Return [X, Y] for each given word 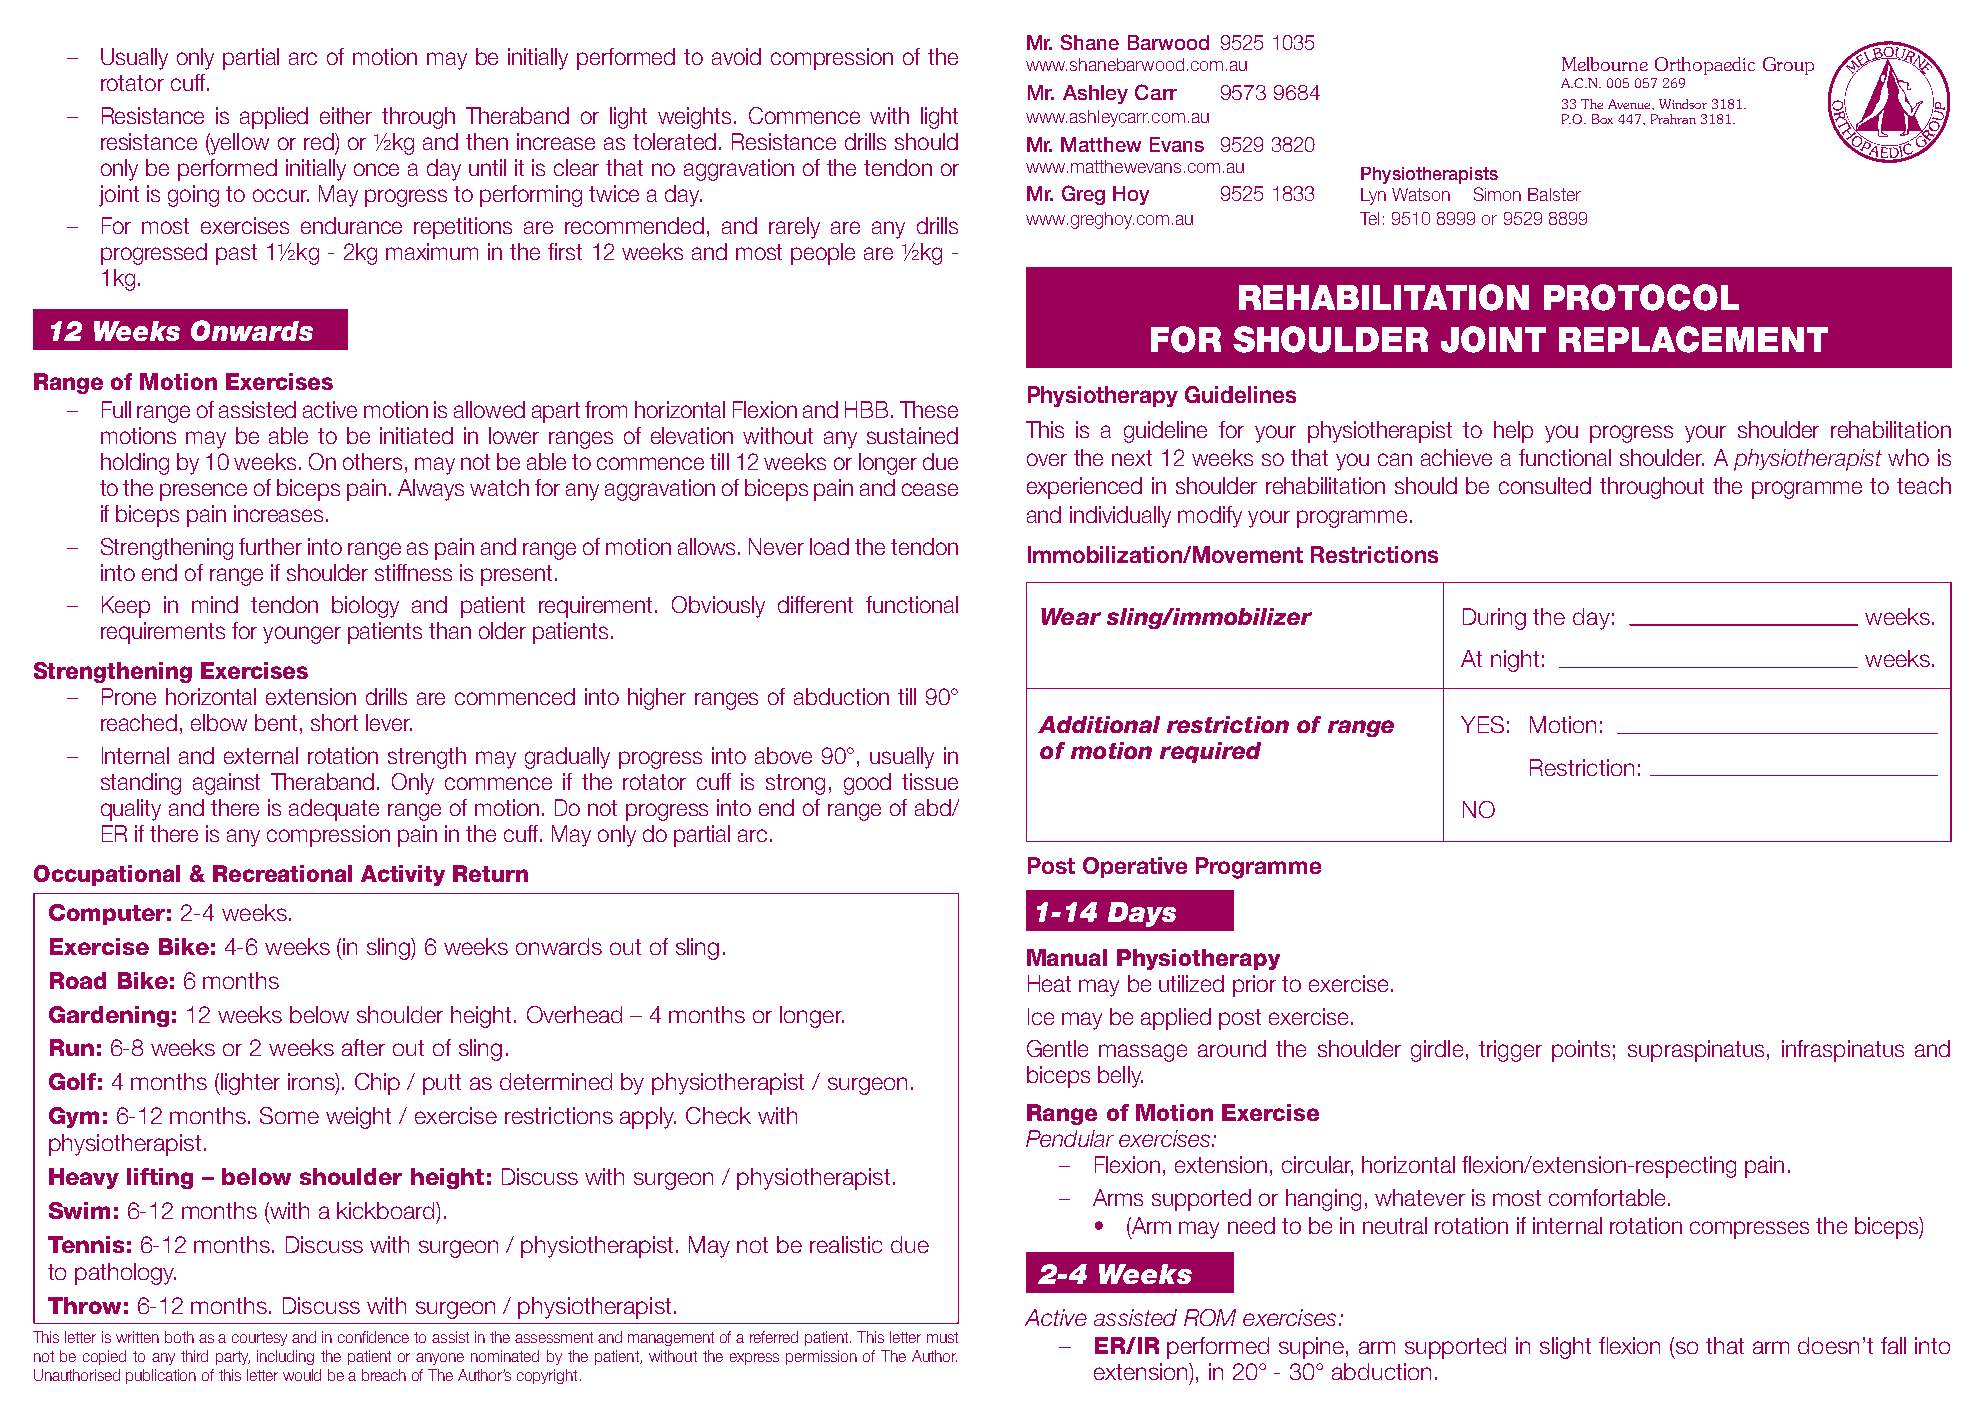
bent [276, 722]
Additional [1099, 724]
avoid [736, 56]
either [346, 115]
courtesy [259, 1339]
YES [1482, 724]
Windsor [1683, 104]
